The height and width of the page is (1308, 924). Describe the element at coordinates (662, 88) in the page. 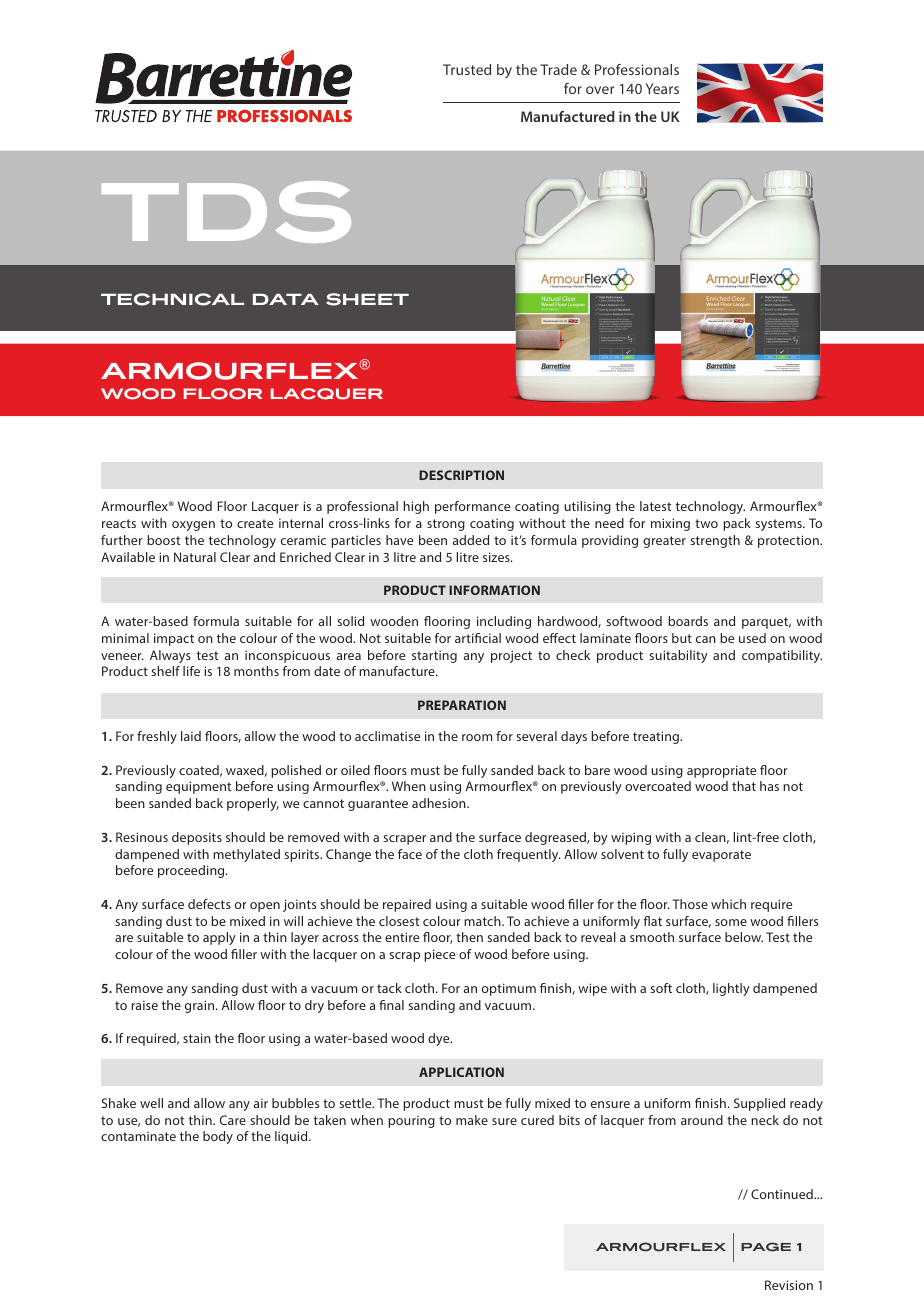

I see `Years` at that location.
